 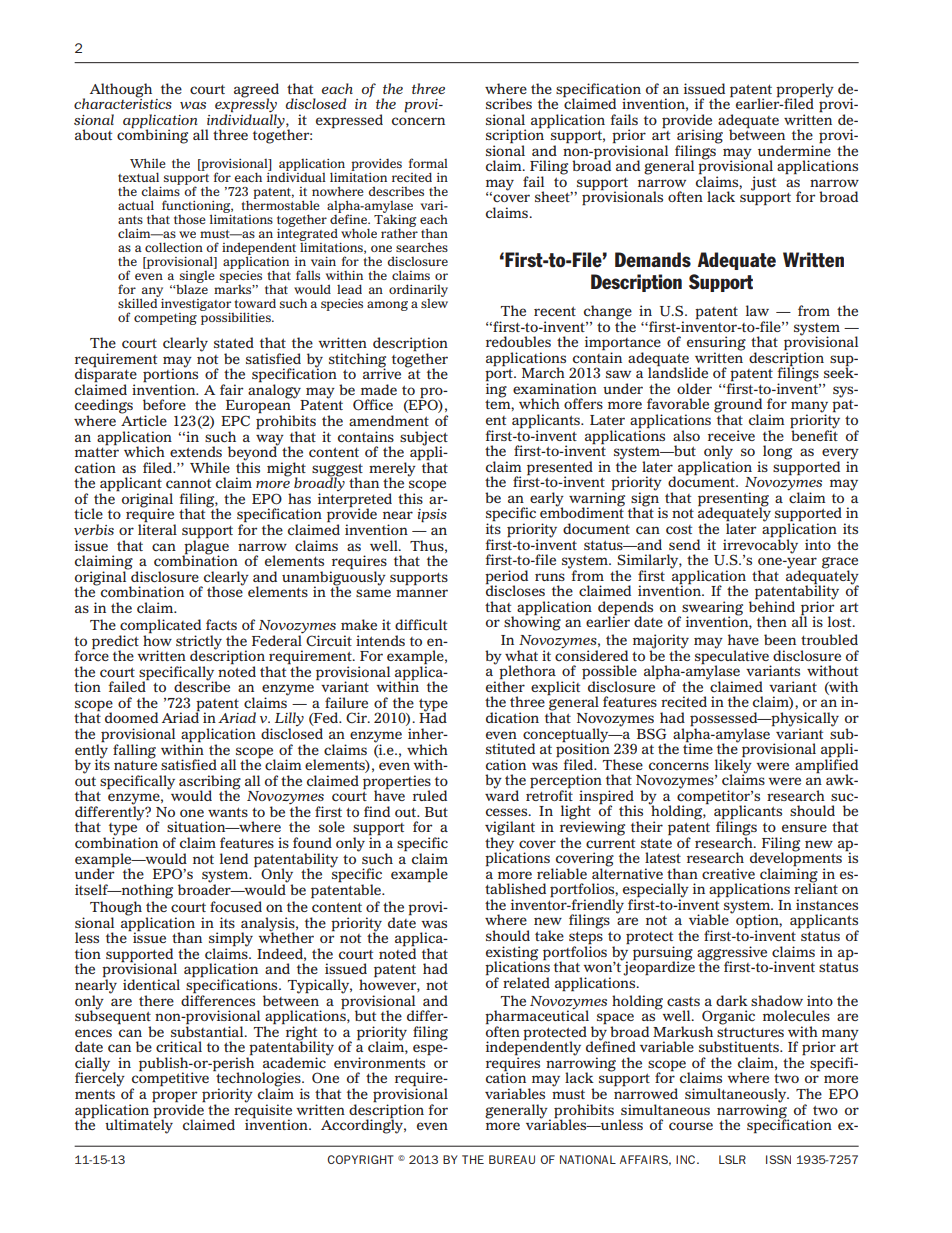 I want to click on BUREAU, so click(x=512, y=1159).
